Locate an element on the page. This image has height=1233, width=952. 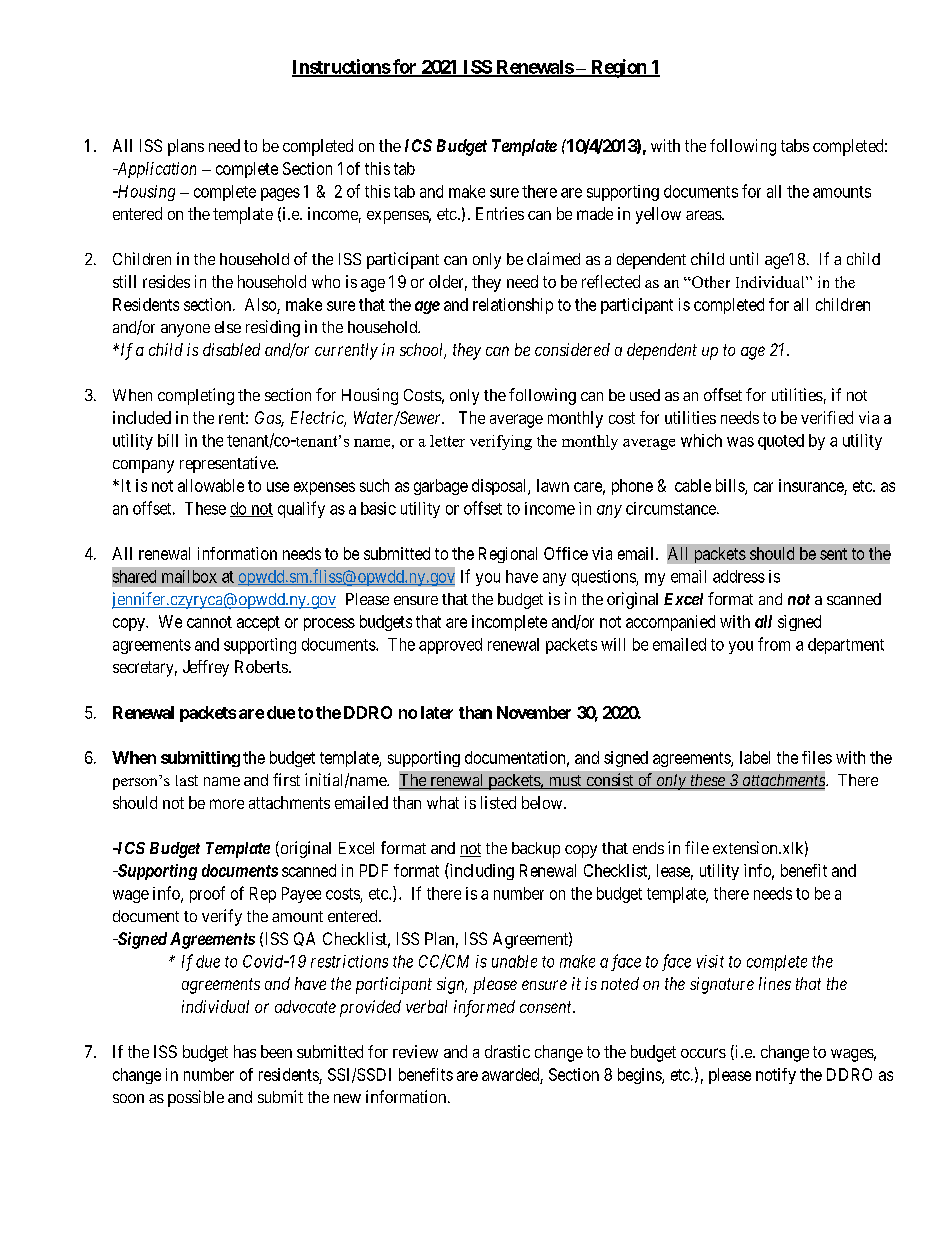
Application is located at coordinates (155, 170).
